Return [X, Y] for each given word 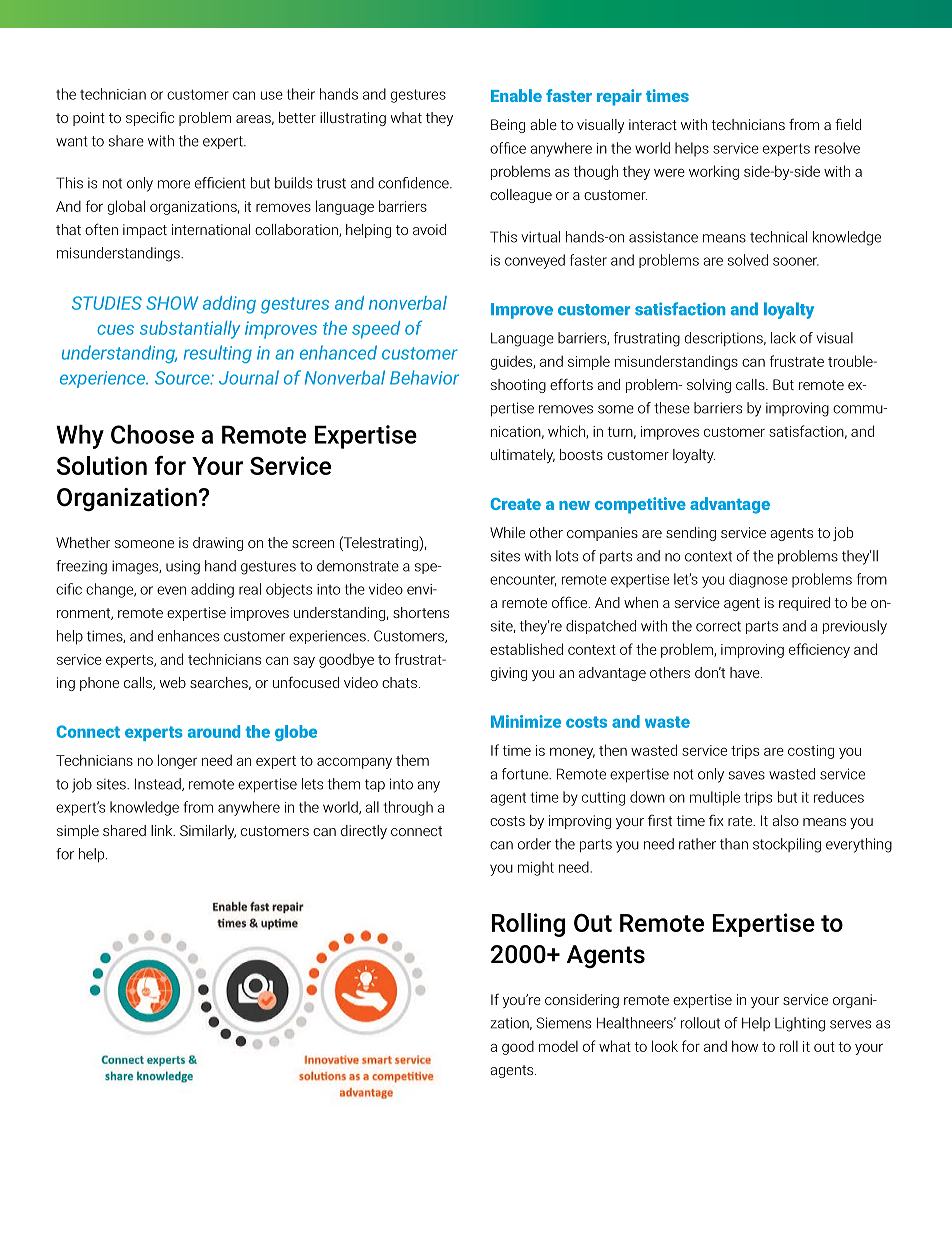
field [848, 124]
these [672, 408]
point [89, 119]
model [558, 1046]
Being [508, 126]
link [163, 830]
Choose [152, 434]
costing [811, 752]
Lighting [800, 1024]
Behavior [424, 377]
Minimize [526, 721]
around [214, 731]
